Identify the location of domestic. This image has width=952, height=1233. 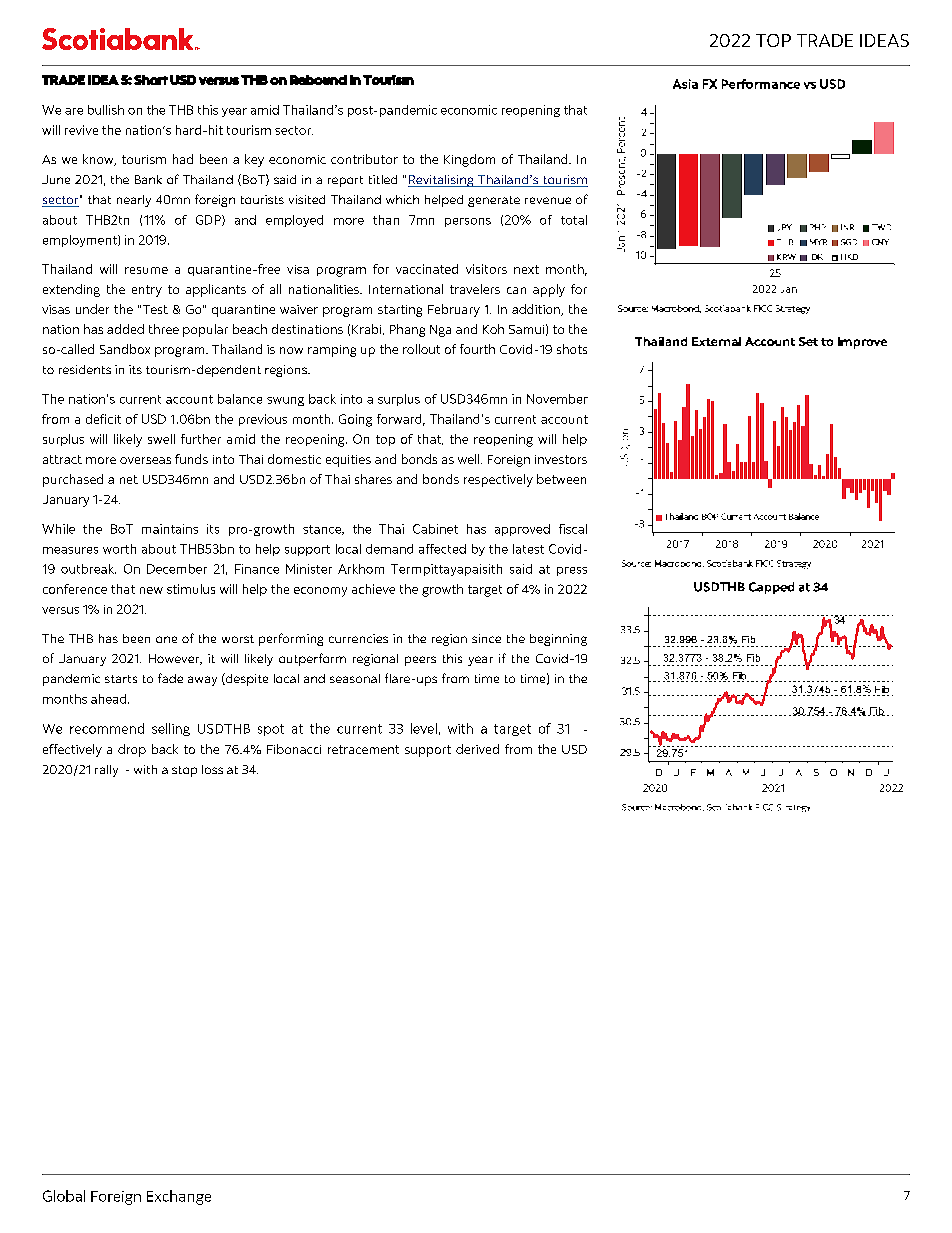
(294, 459).
